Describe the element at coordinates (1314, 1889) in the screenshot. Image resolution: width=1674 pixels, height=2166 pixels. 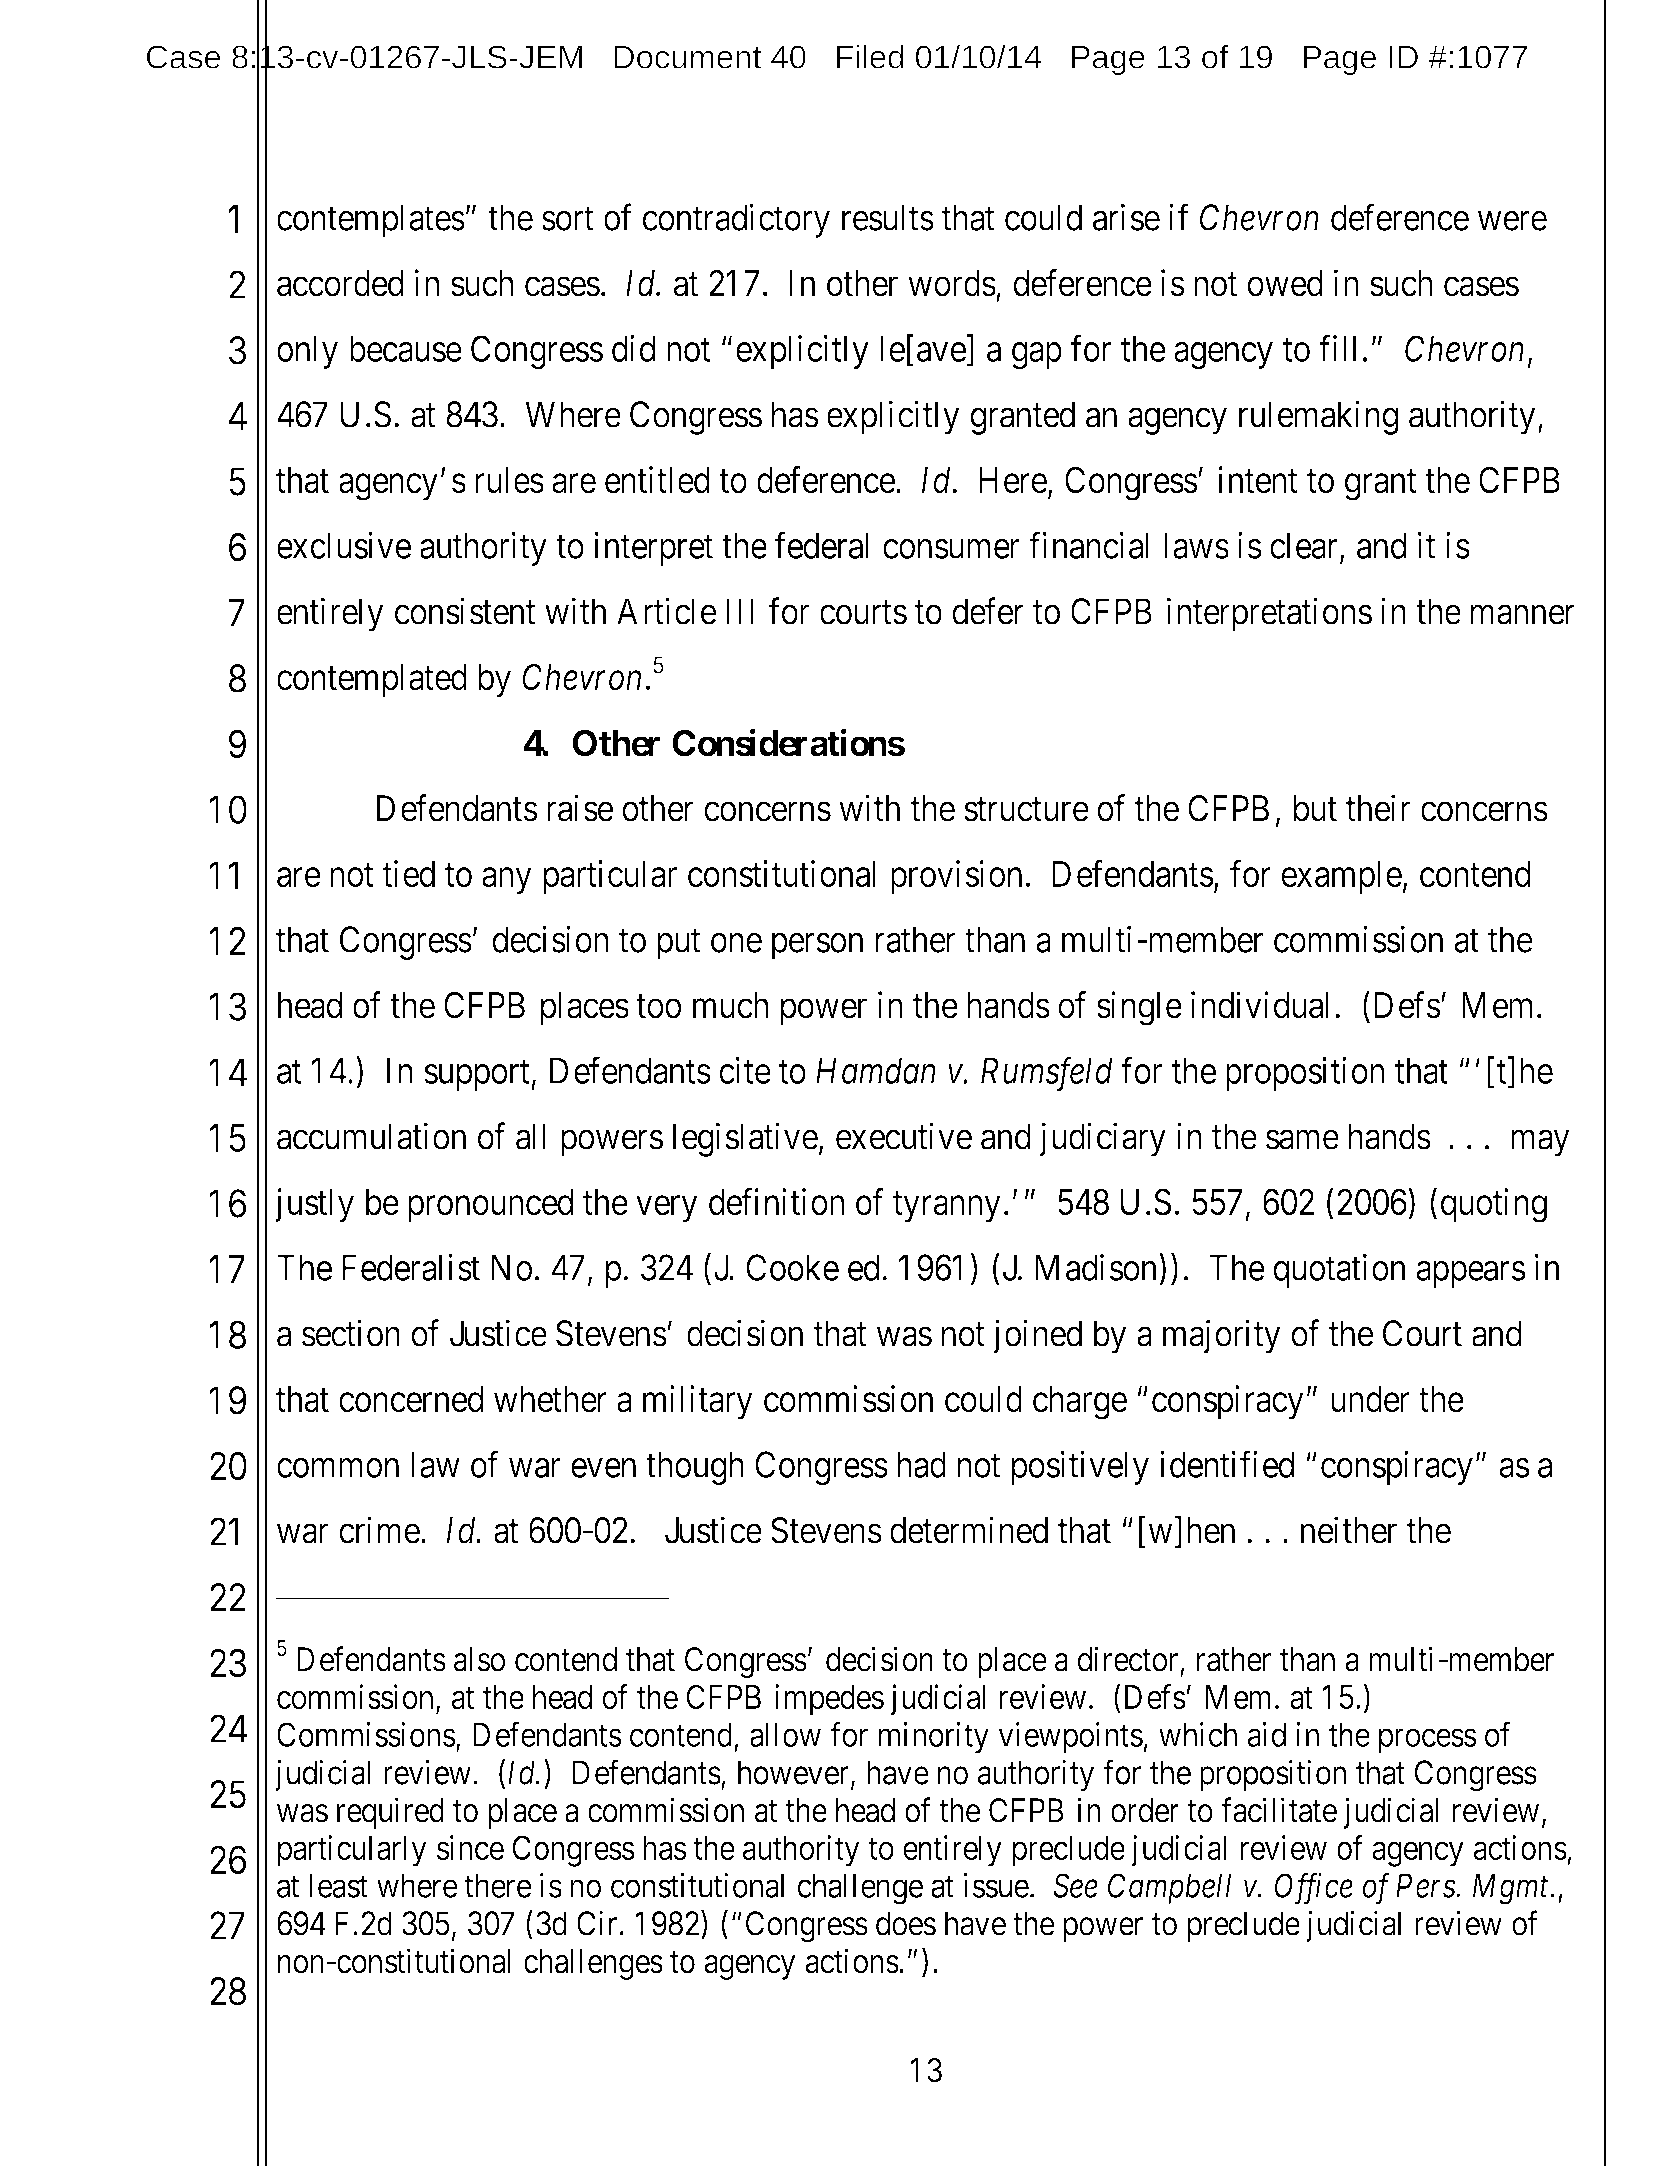
I see `Office` at that location.
